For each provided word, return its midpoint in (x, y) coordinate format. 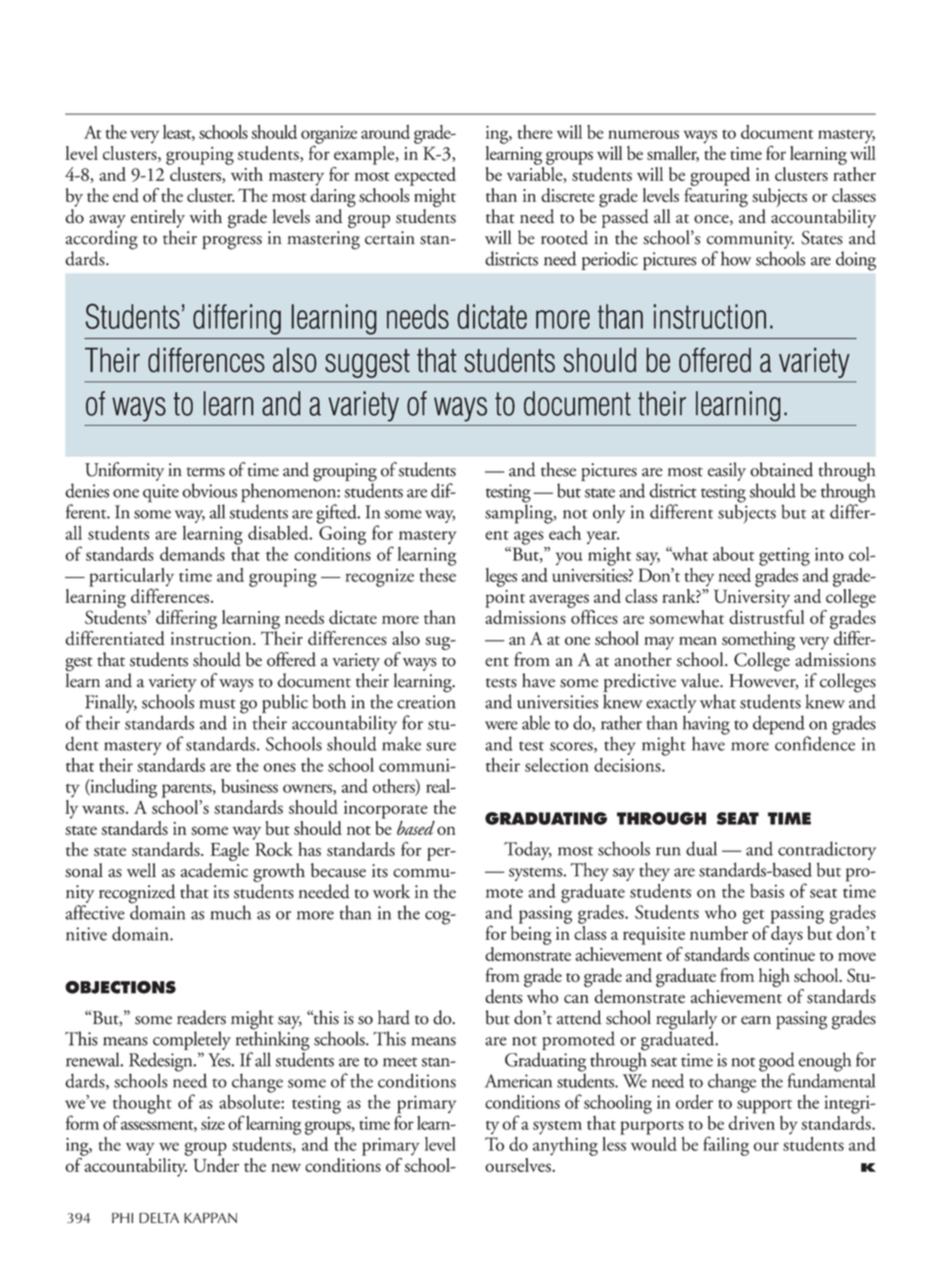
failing (726, 1146)
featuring (716, 197)
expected (425, 176)
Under (216, 1163)
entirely (158, 218)
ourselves (519, 1163)
